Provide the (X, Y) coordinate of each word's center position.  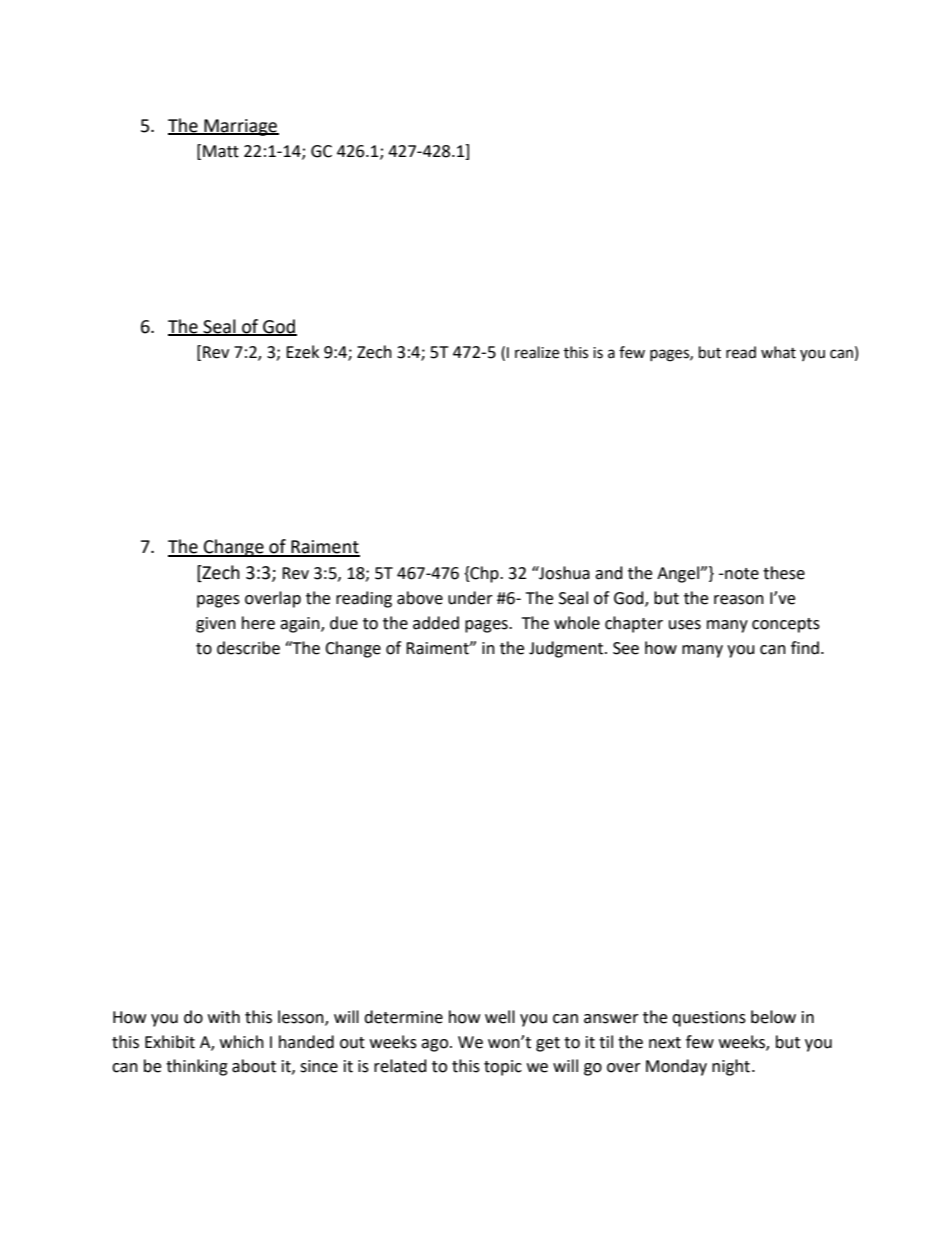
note (741, 574)
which (242, 1042)
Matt (221, 151)
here (258, 623)
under (470, 598)
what (778, 352)
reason (739, 600)
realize (537, 352)
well (500, 1017)
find (805, 648)
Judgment (567, 649)
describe (248, 648)
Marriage (240, 127)
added (436, 623)
